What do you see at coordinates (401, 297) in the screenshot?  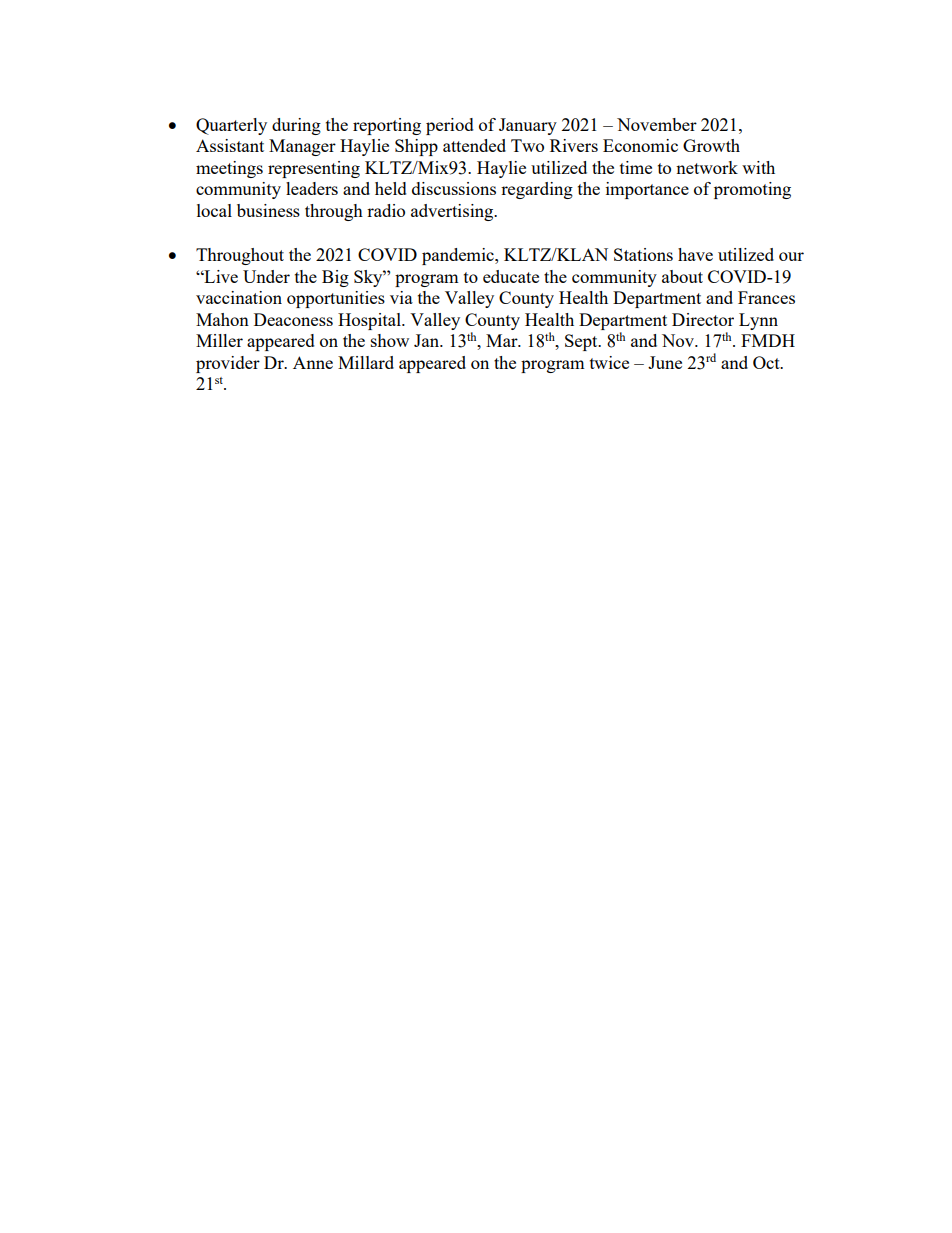 I see `via` at bounding box center [401, 297].
